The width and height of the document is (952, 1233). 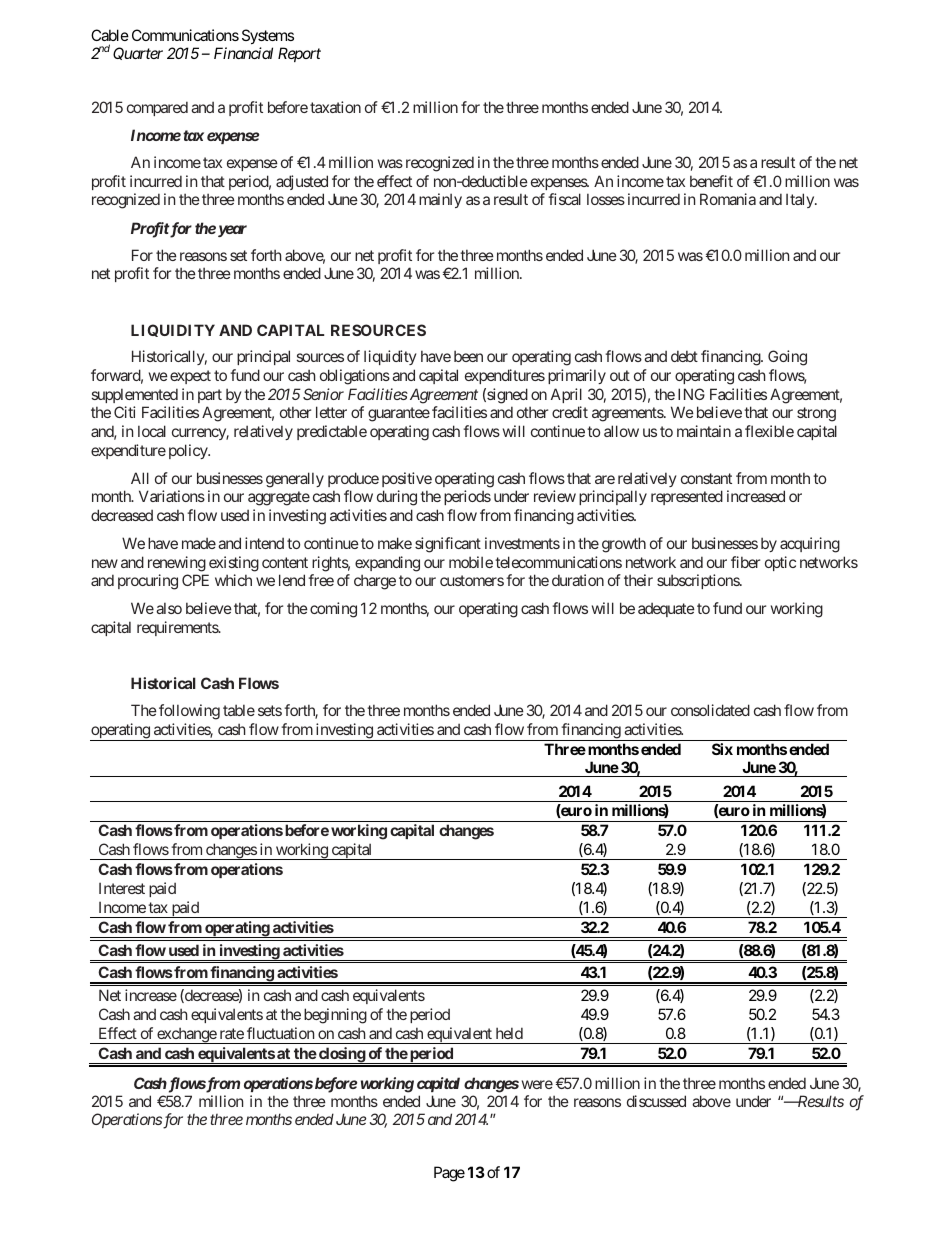 I want to click on fiber, so click(x=745, y=562).
